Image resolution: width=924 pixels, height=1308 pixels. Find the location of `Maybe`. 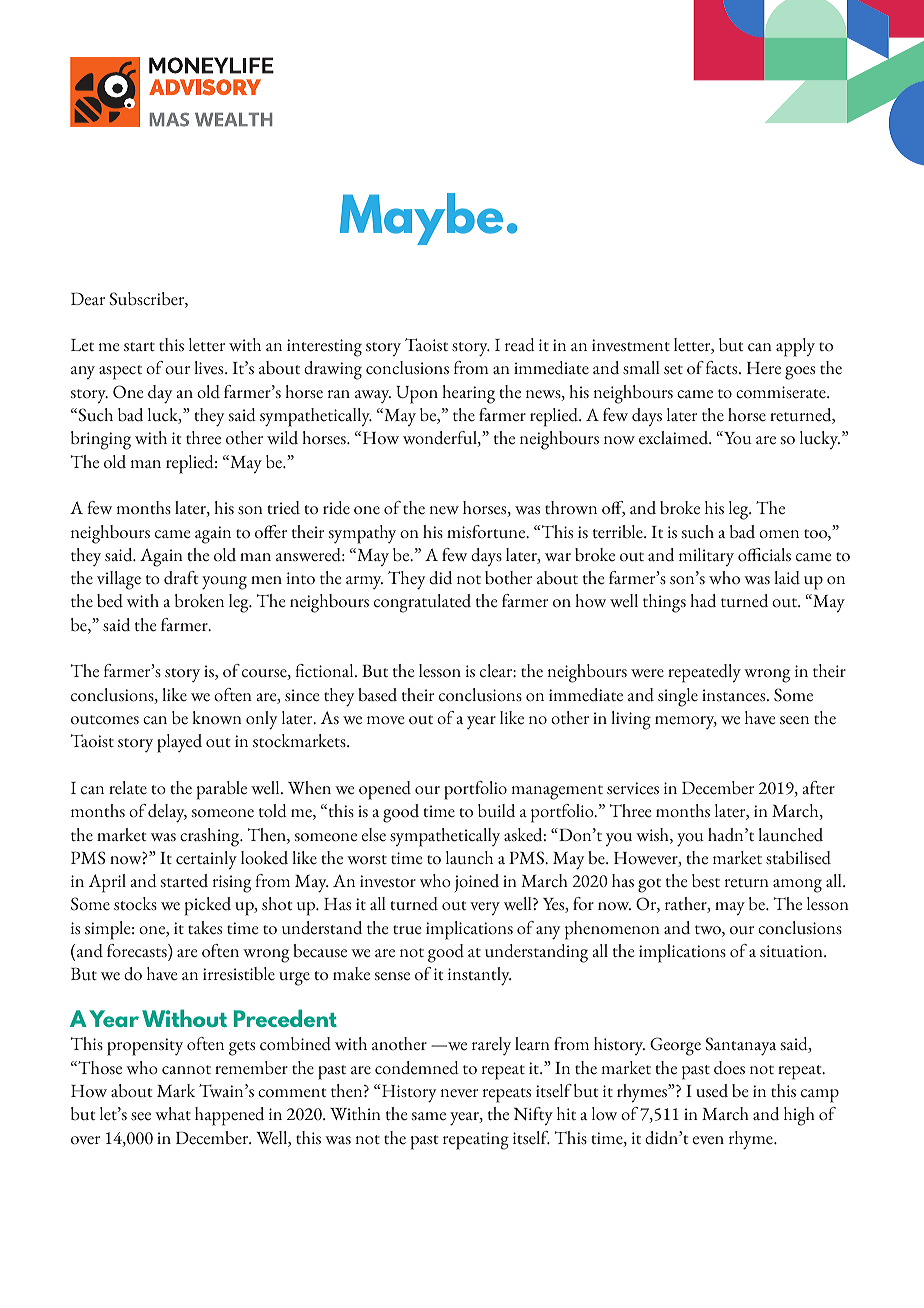

Maybe is located at coordinates (421, 219).
